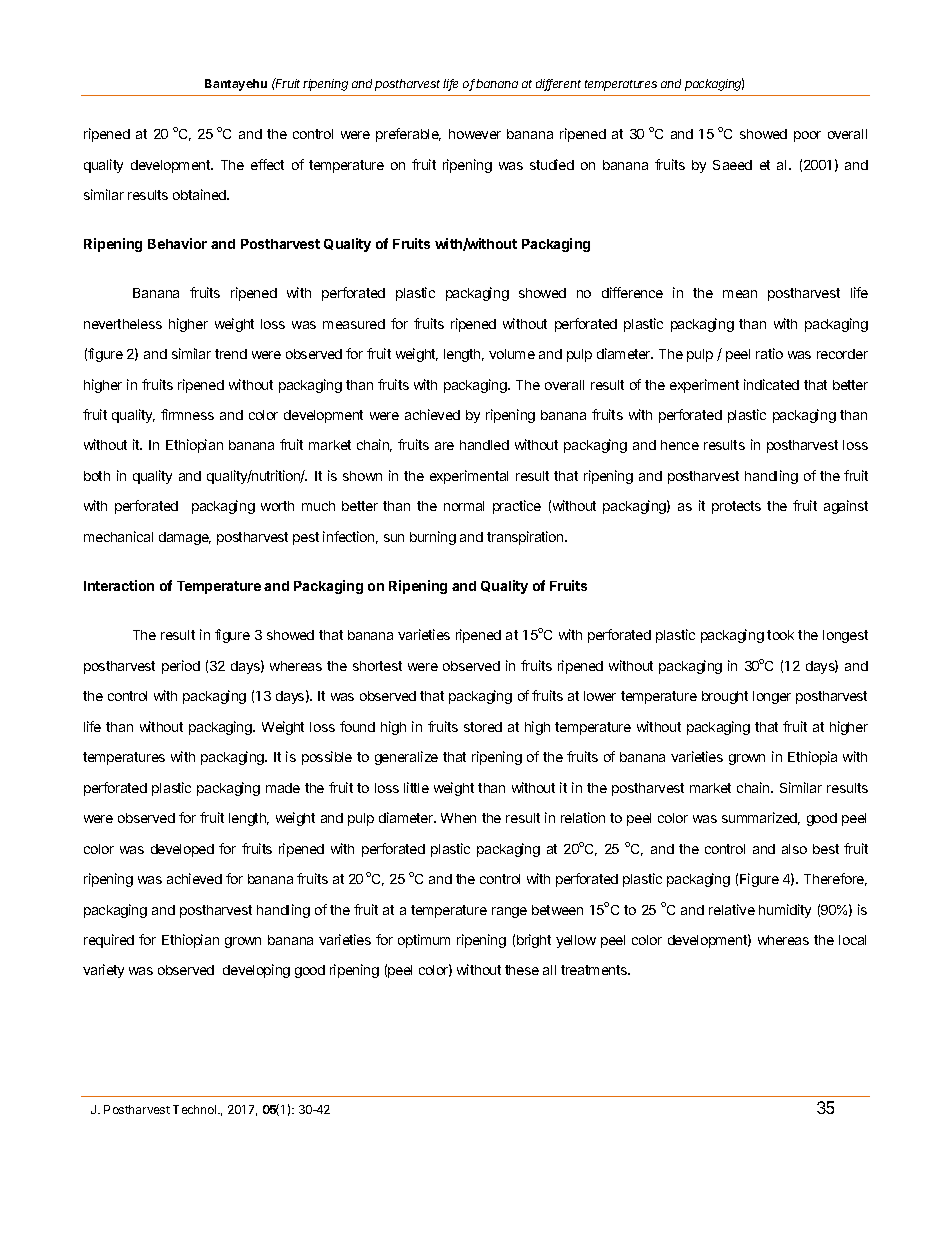 The image size is (952, 1233). I want to click on however, so click(475, 134).
